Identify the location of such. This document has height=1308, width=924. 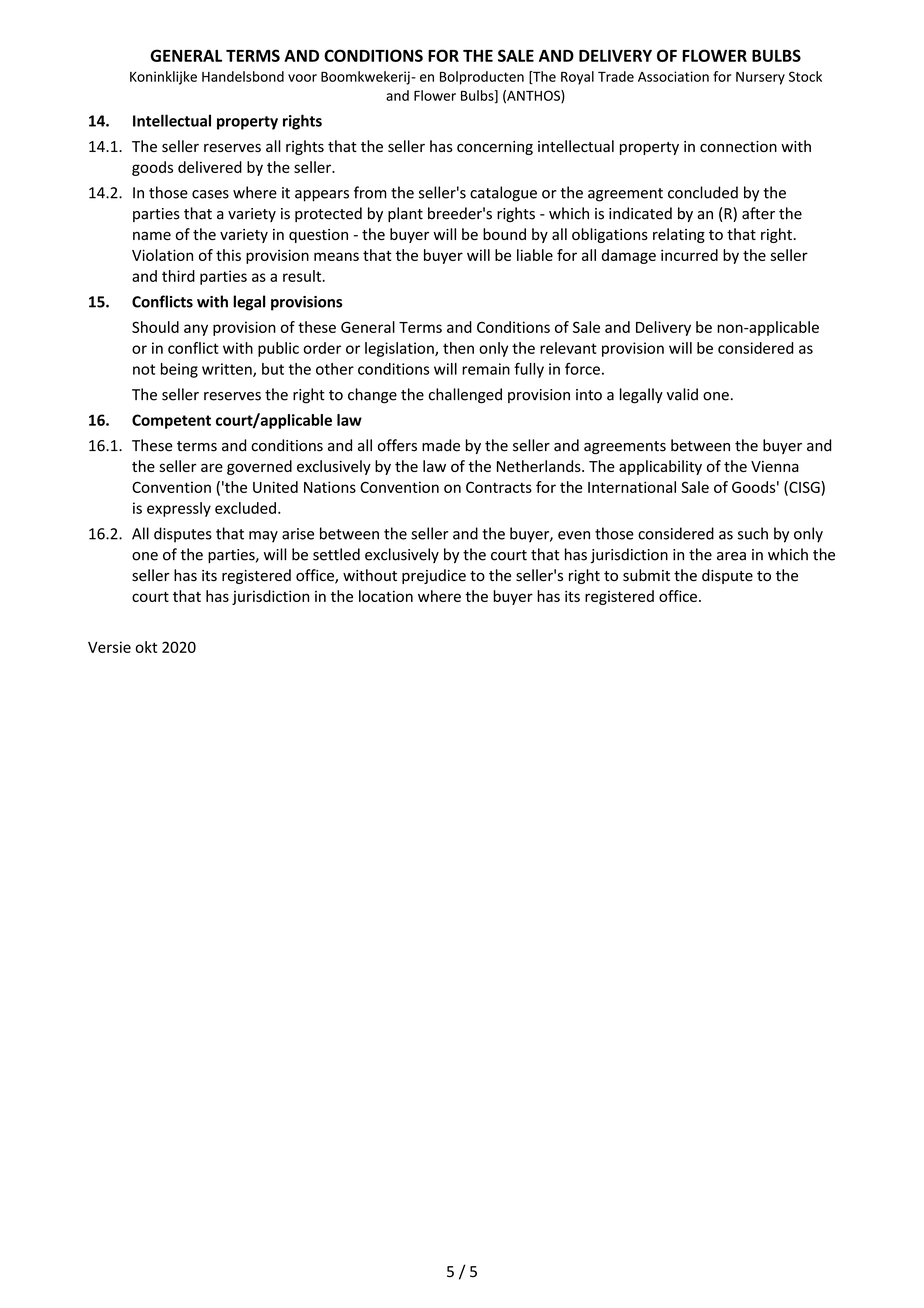
(753, 533).
